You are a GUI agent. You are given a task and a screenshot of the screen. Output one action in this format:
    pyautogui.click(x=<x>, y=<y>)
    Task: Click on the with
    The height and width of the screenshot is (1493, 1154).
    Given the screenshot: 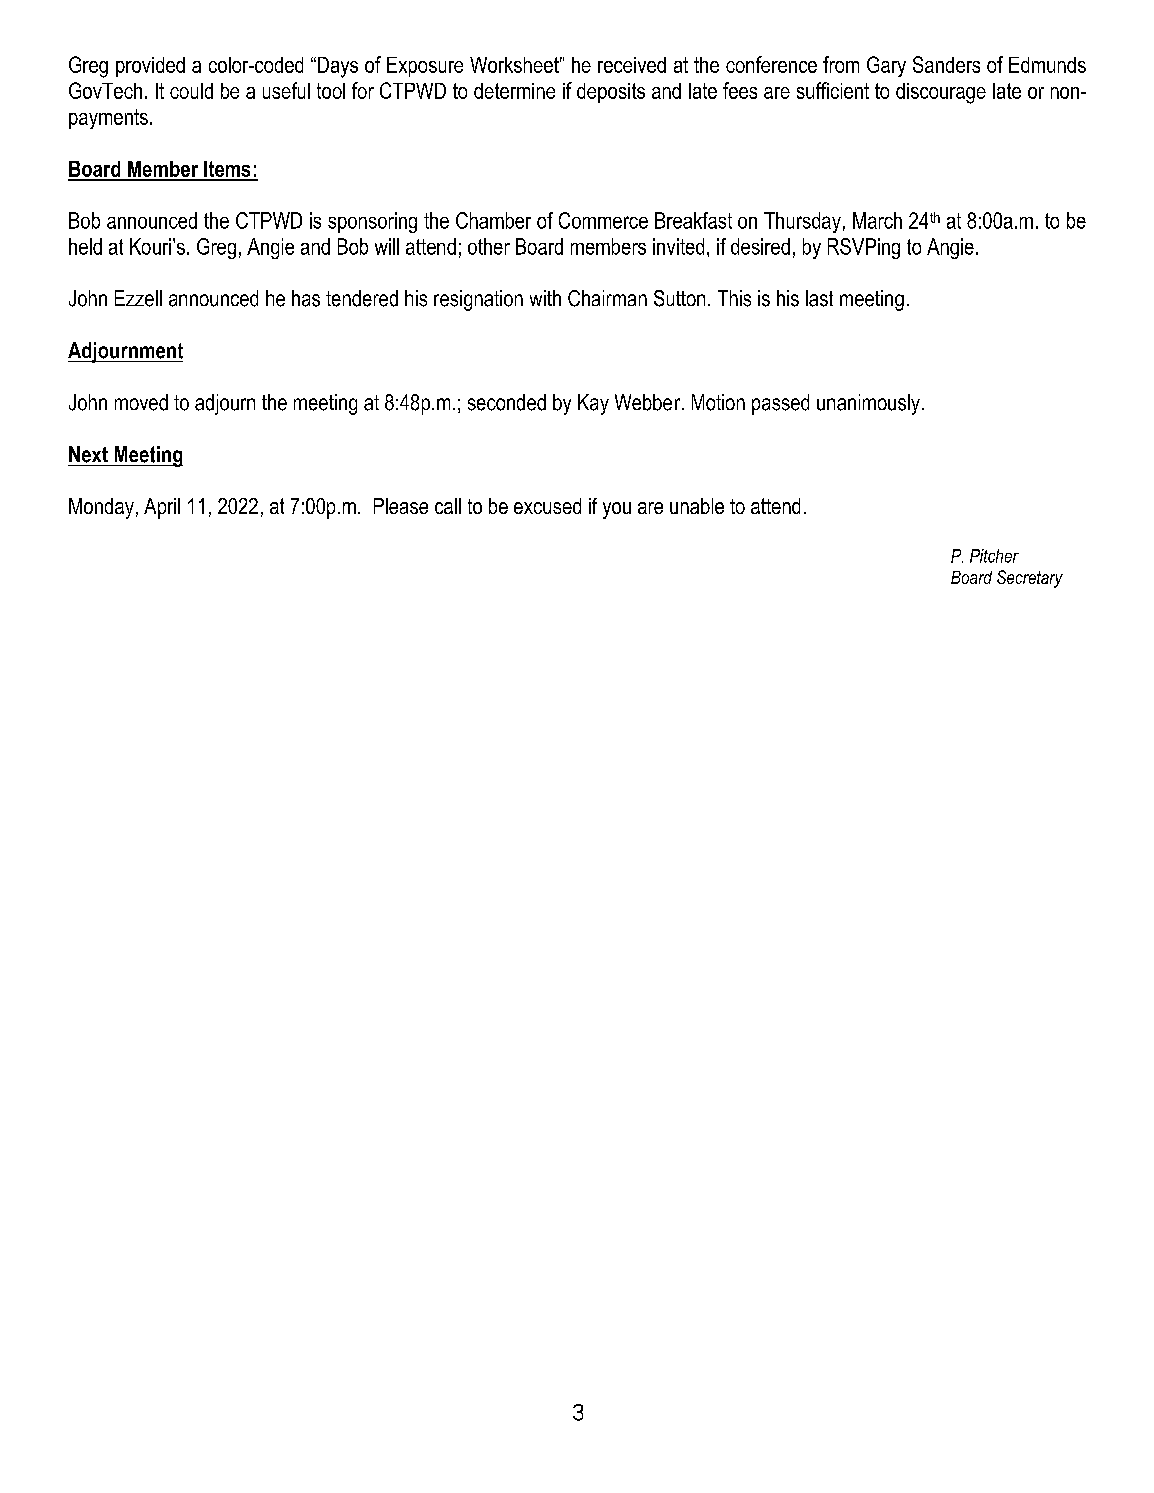 What is the action you would take?
    pyautogui.click(x=545, y=298)
